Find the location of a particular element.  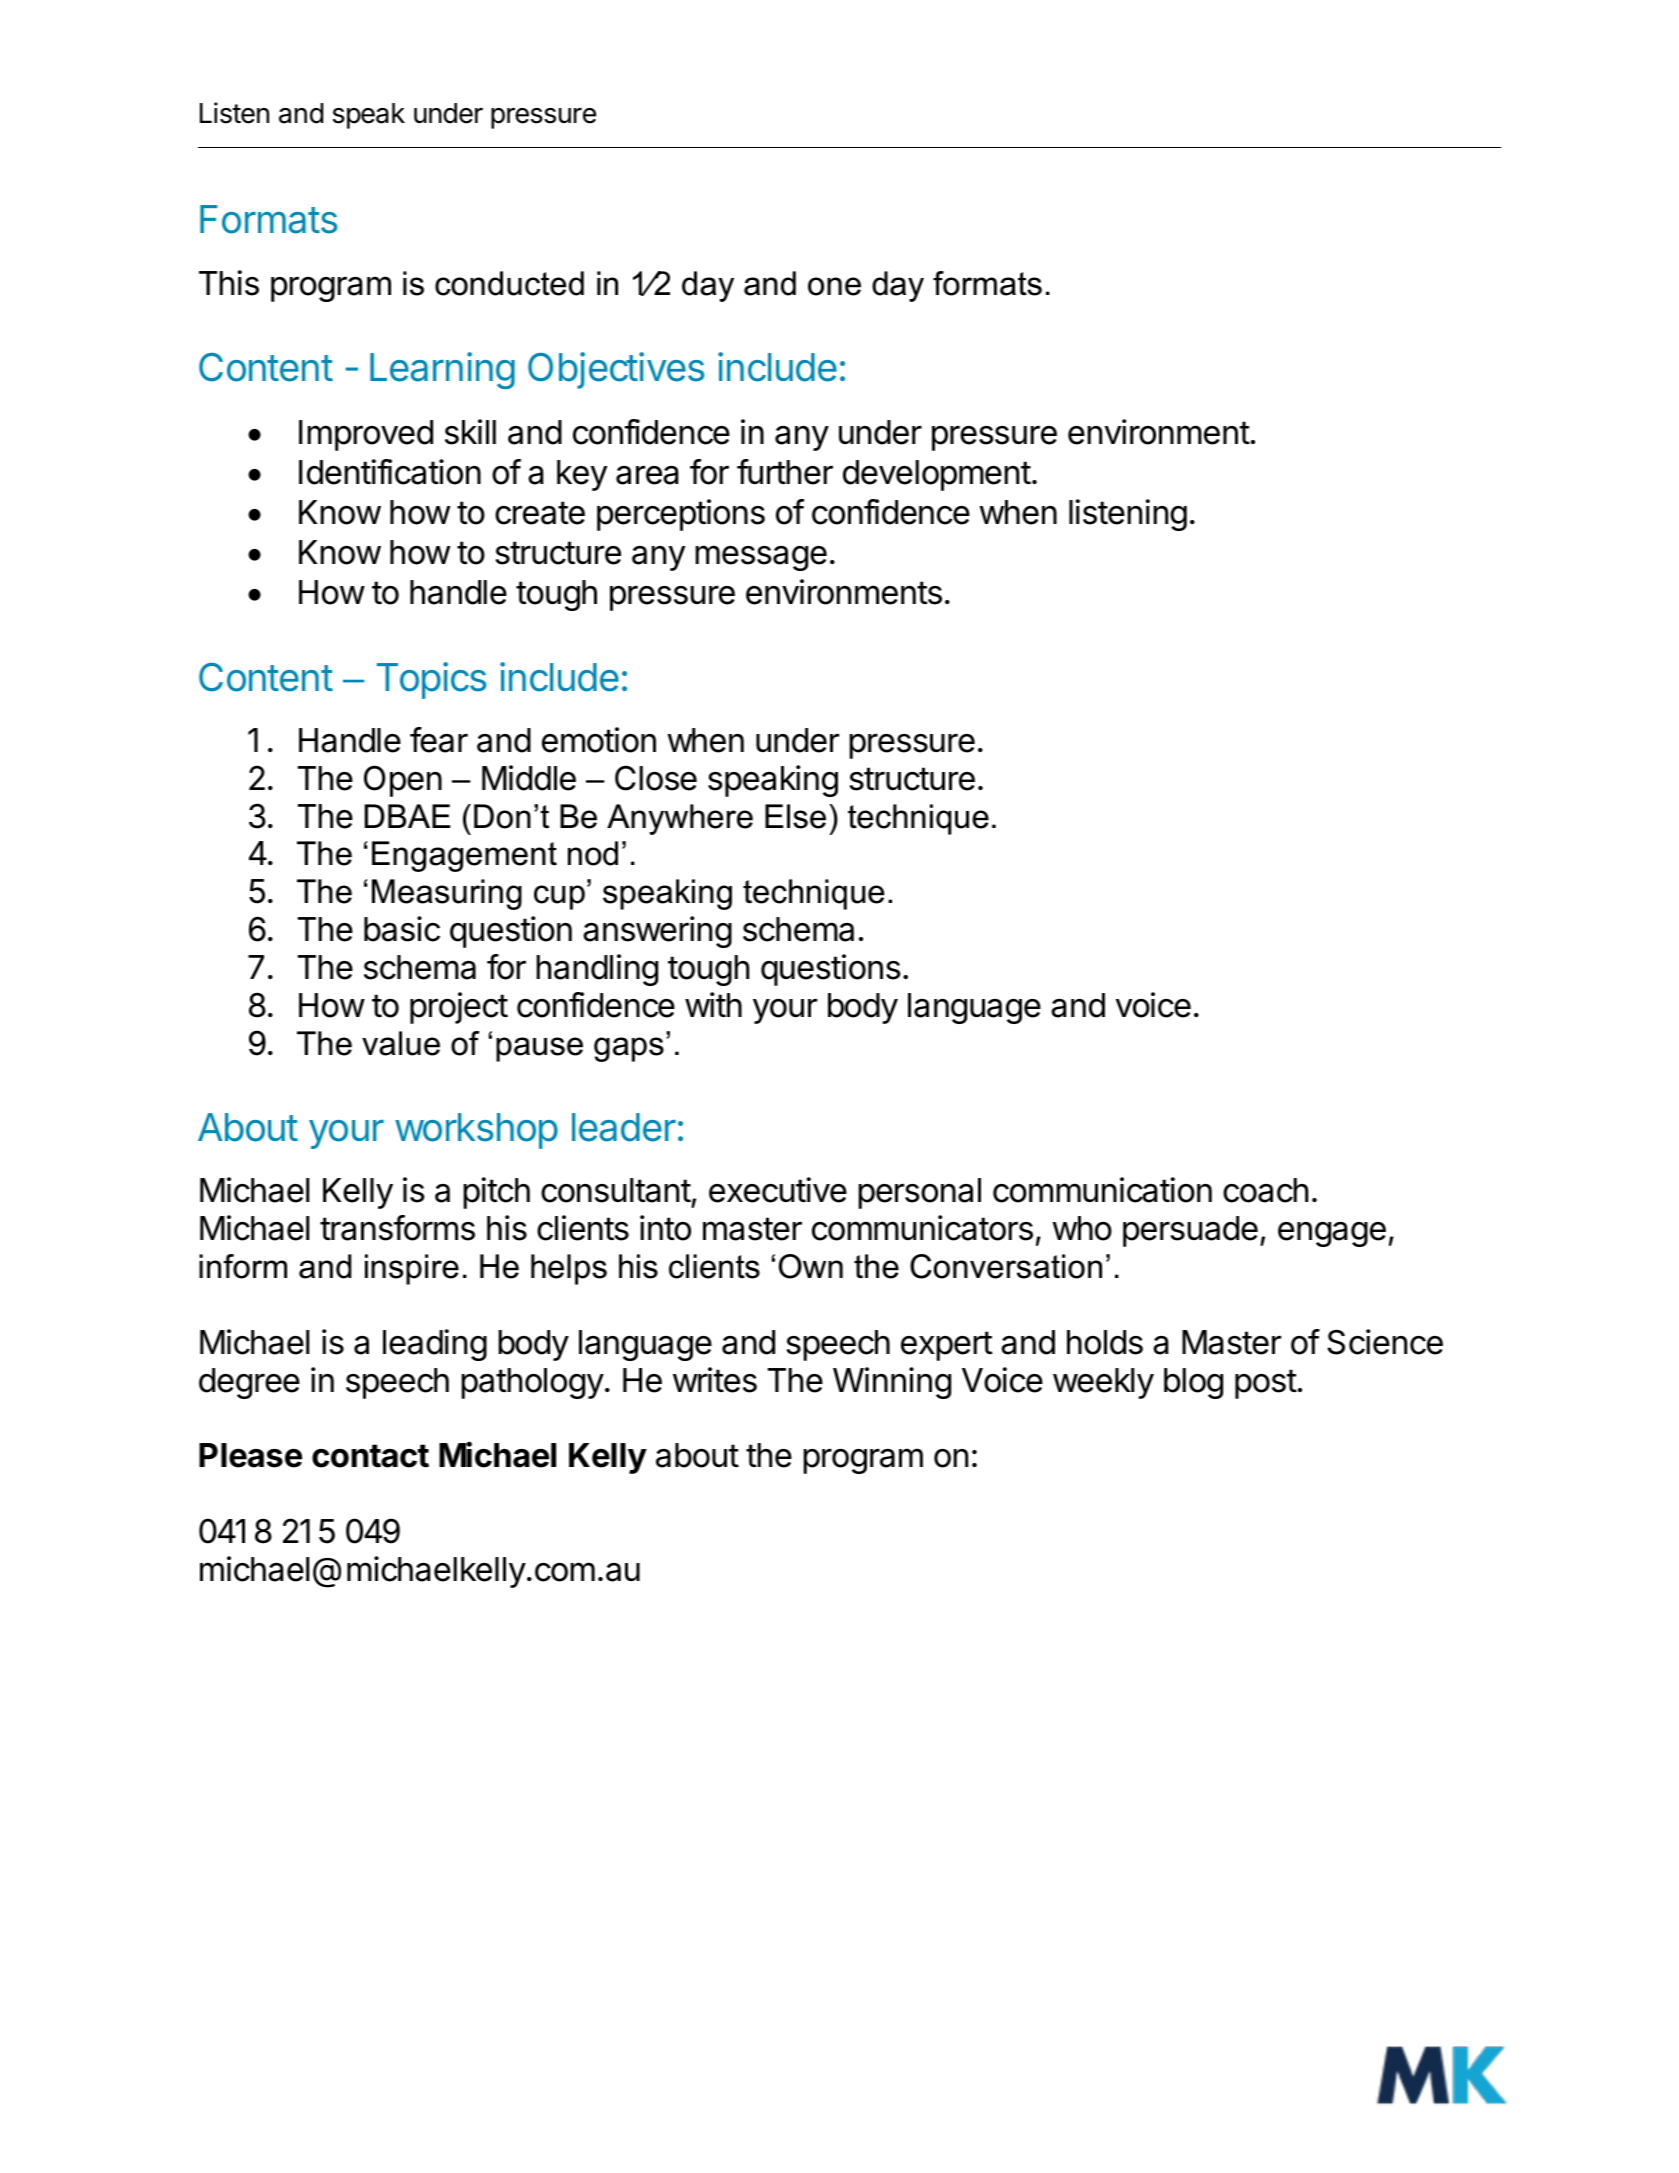

Learning is located at coordinates (442, 370).
